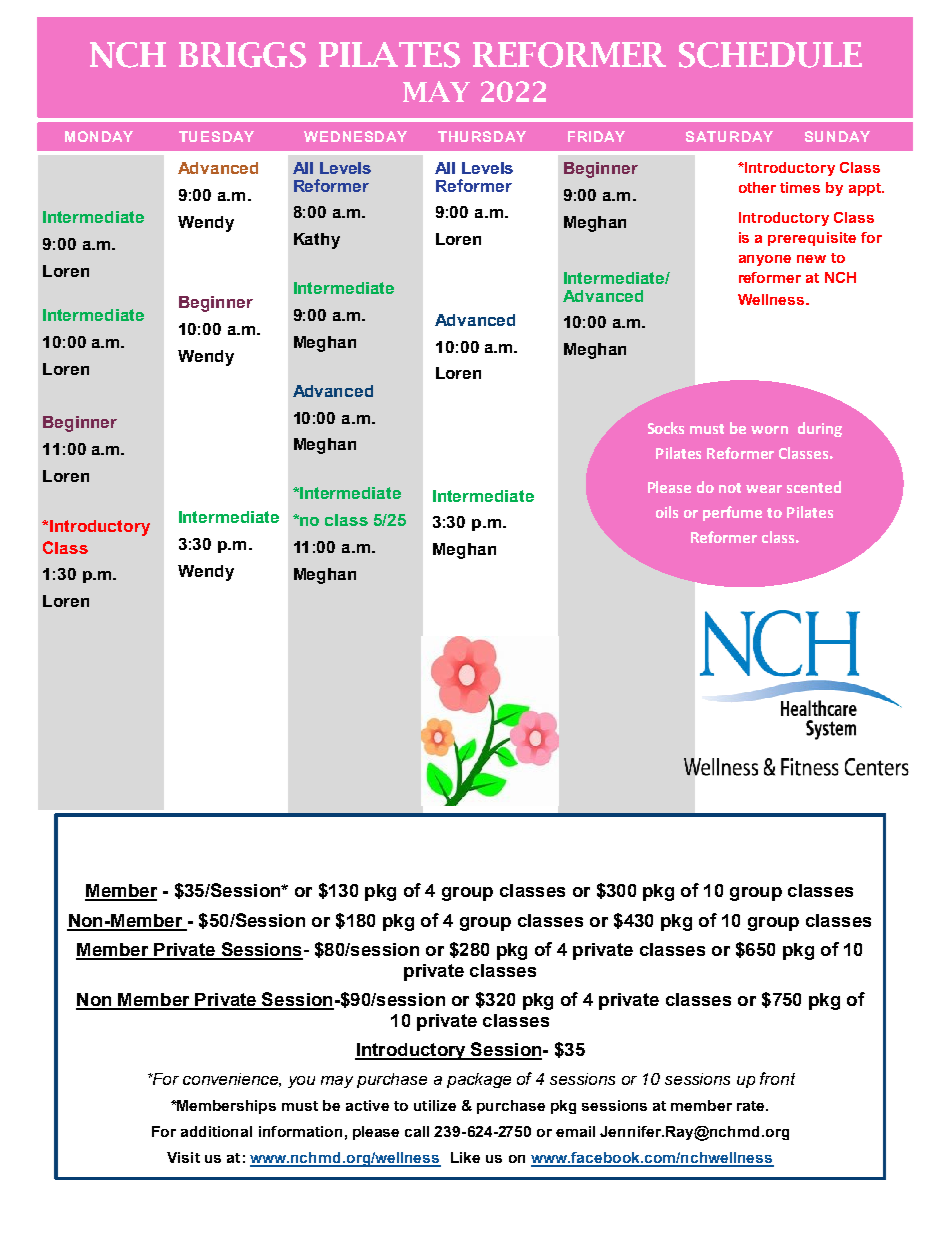  What do you see at coordinates (770, 55) in the image?
I see `SCHEDULE` at bounding box center [770, 55].
